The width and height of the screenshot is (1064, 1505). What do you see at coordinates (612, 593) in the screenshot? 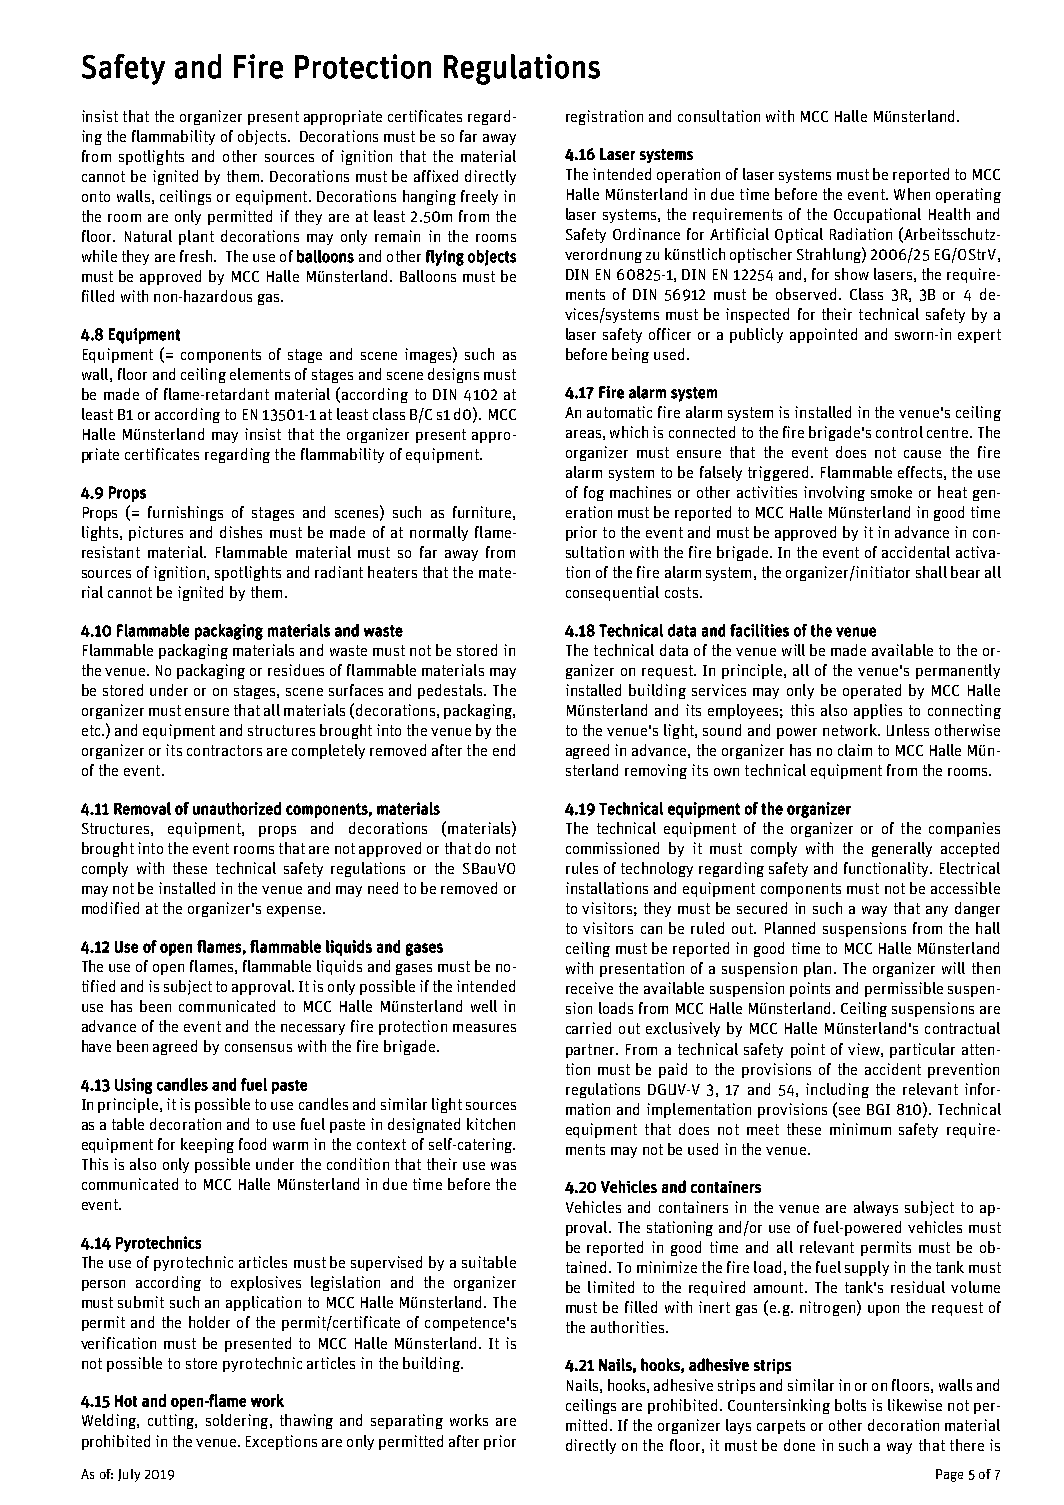
I see `consequential` at bounding box center [612, 593].
